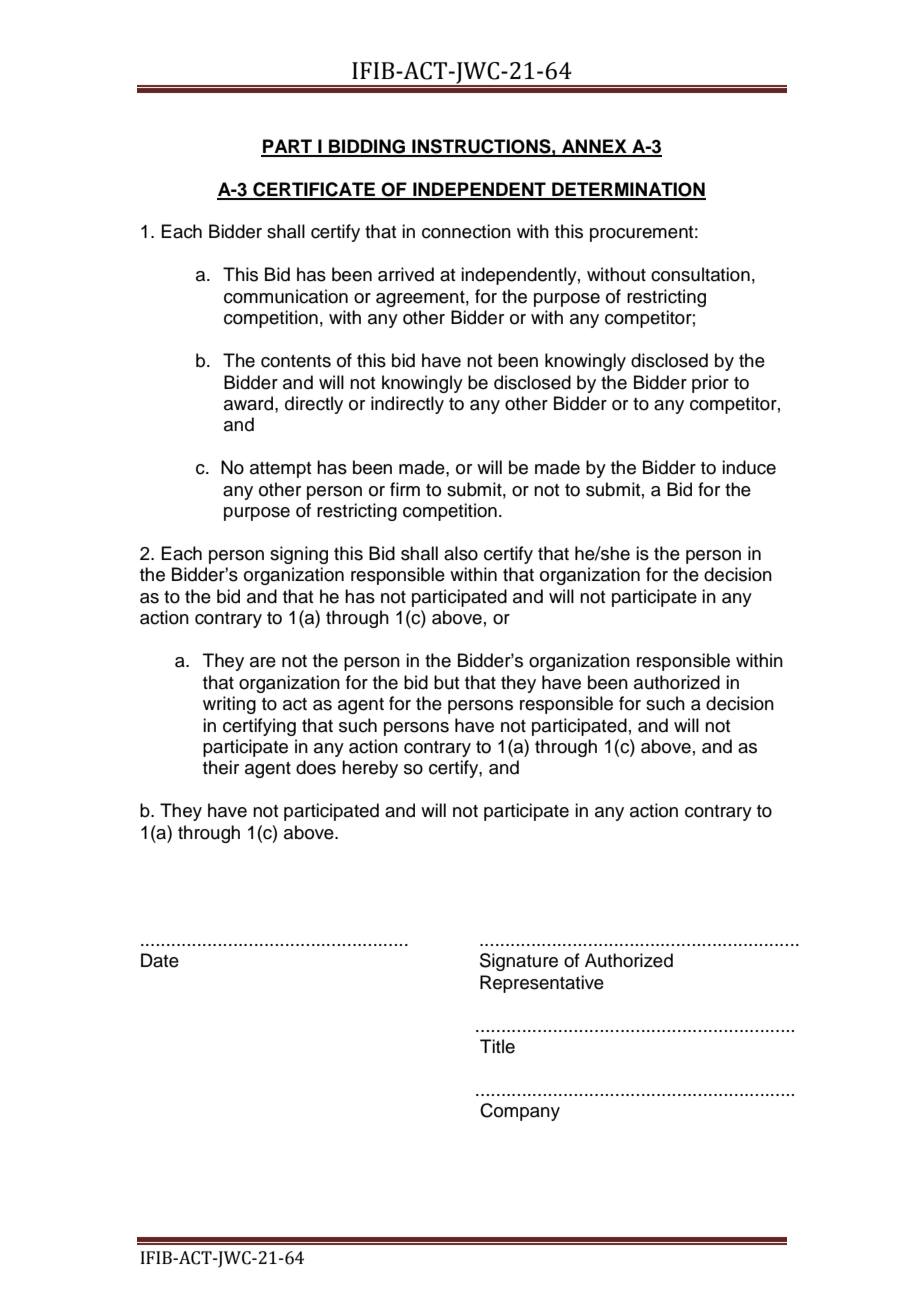 The width and height of the screenshot is (924, 1308). Describe the element at coordinates (405, 489) in the screenshot. I see `firm` at that location.
